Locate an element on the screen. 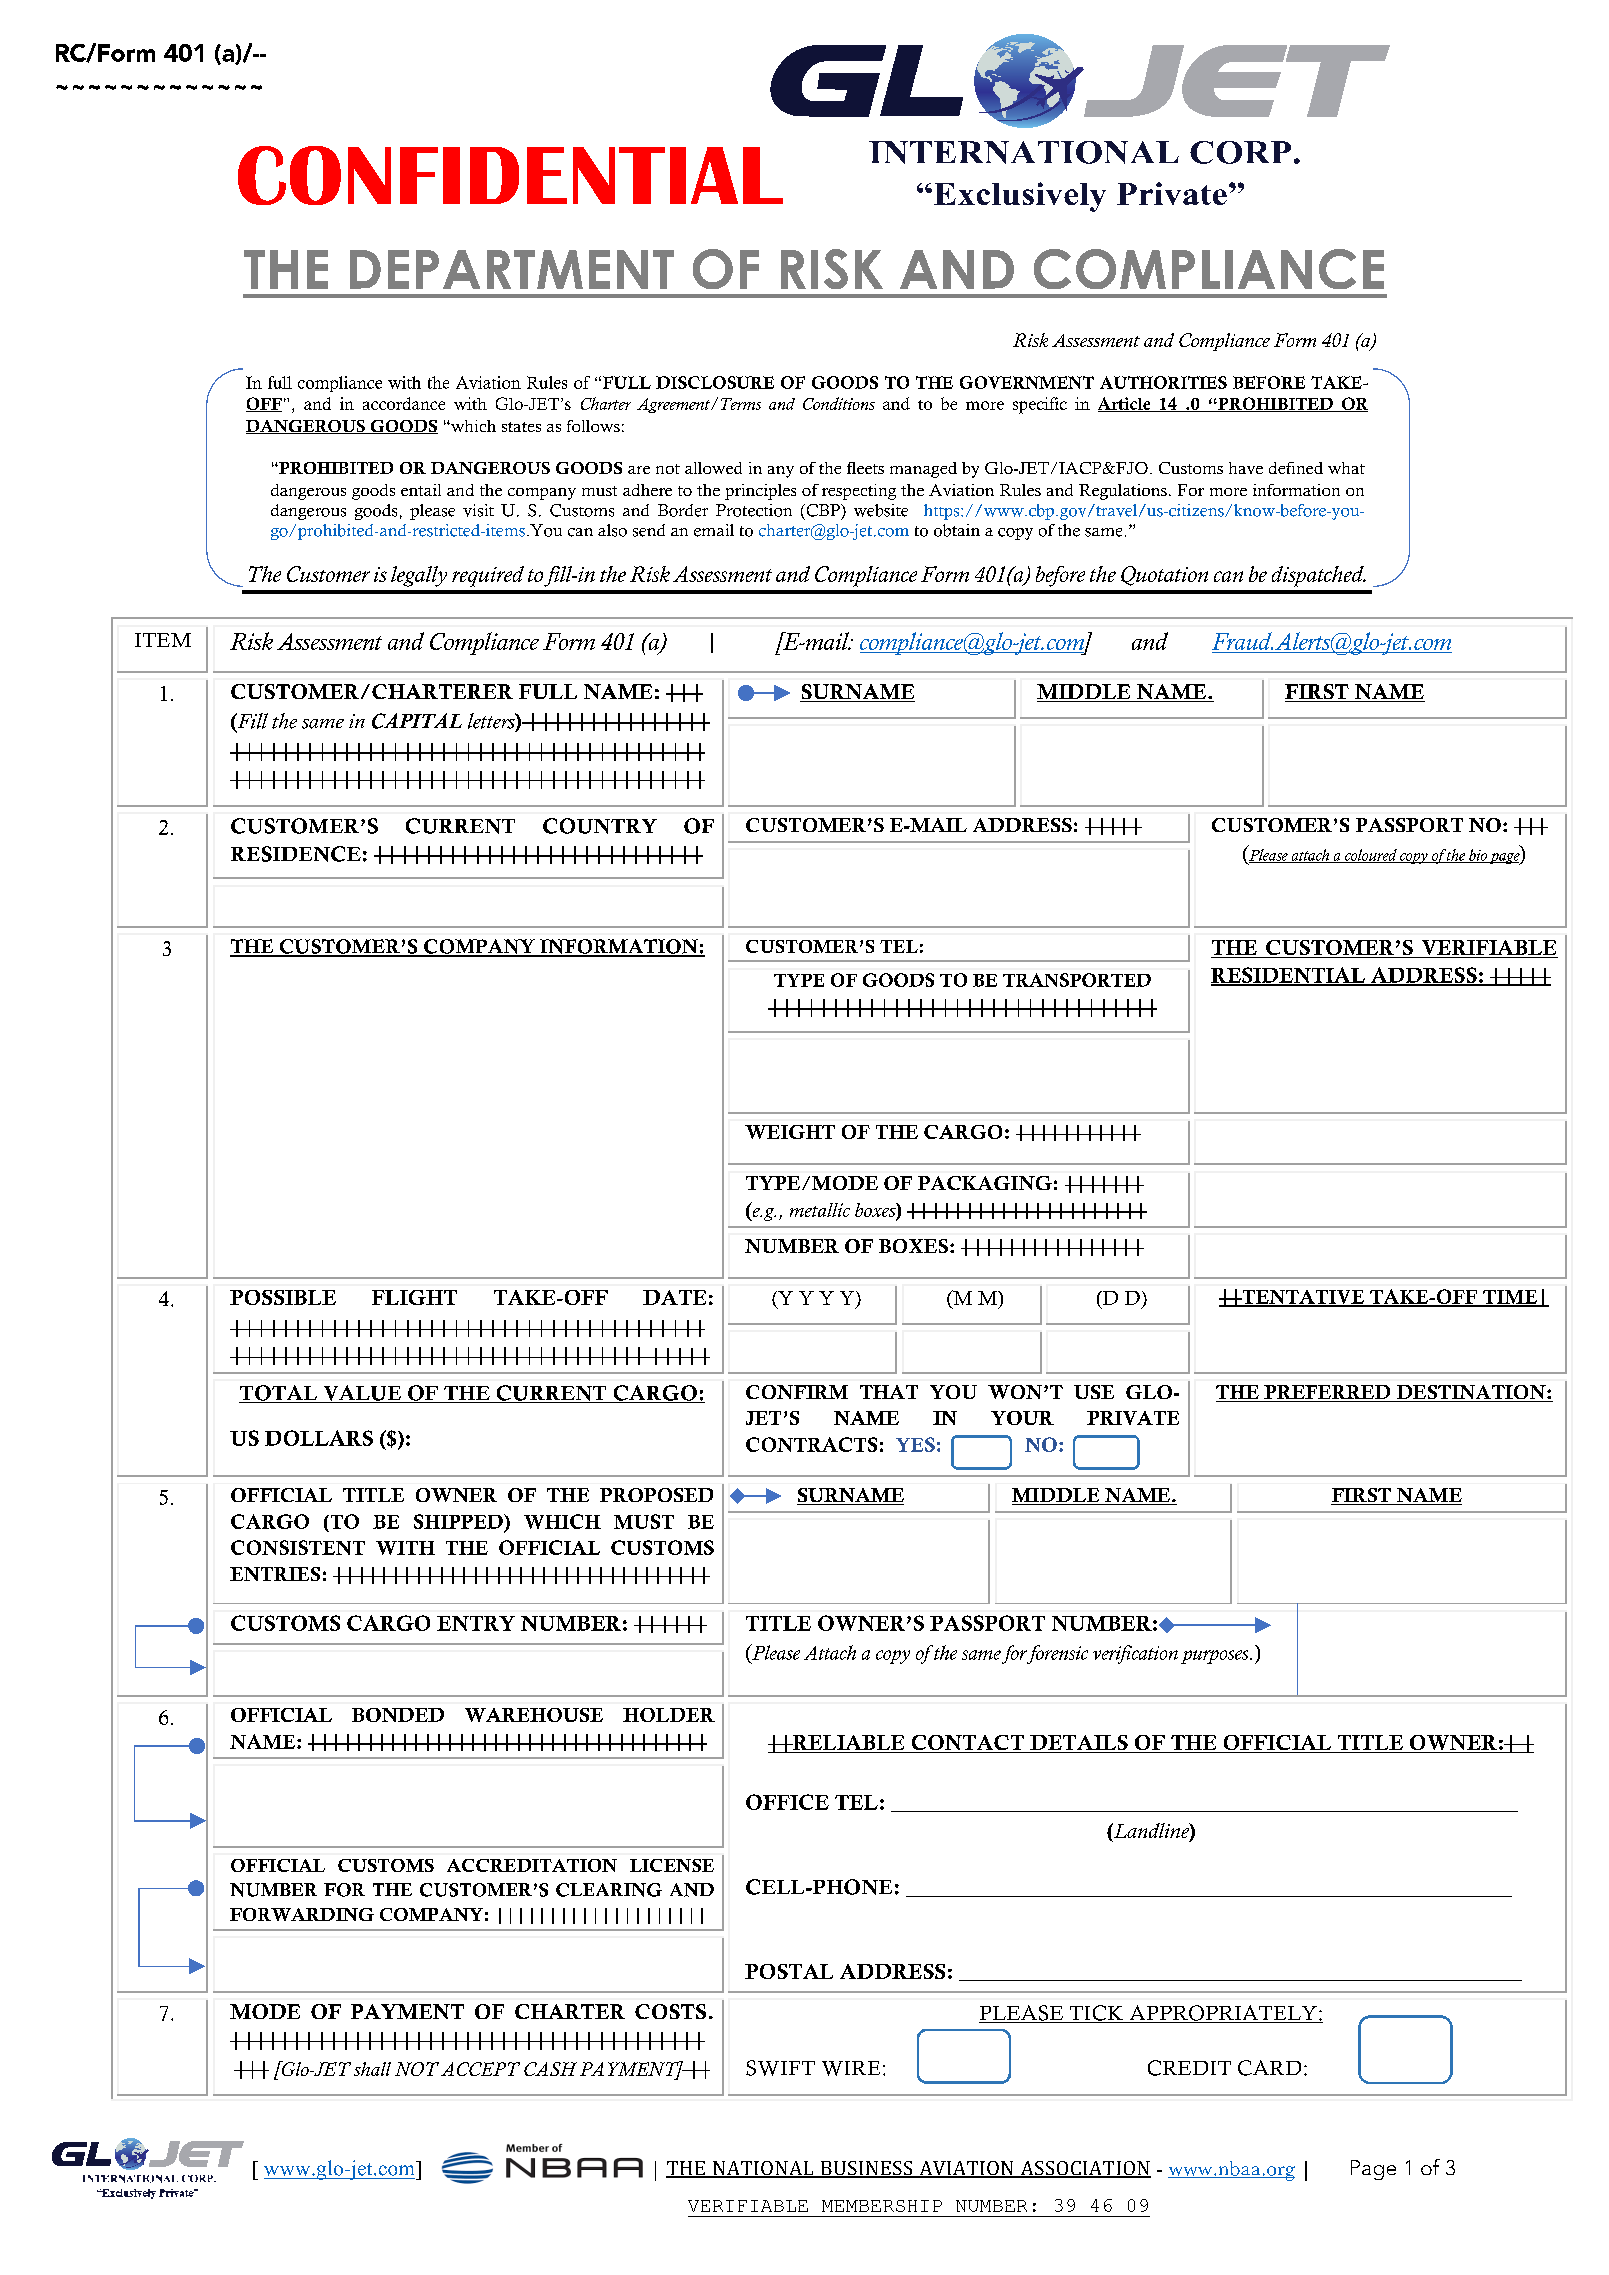 Image resolution: width=1609 pixels, height=2275 pixels. metallic is located at coordinates (820, 1210).
